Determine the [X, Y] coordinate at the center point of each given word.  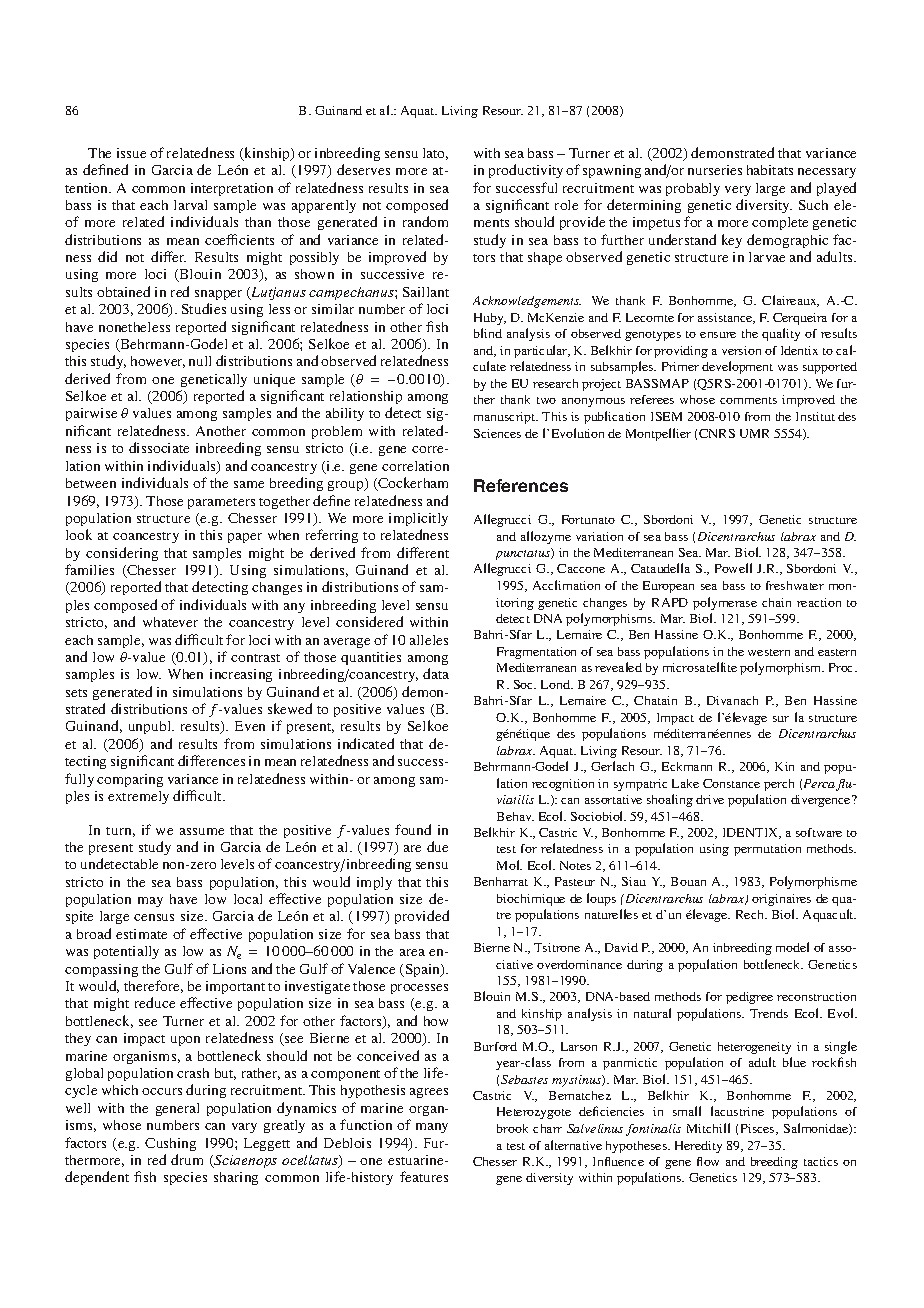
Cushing [170, 1144]
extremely [138, 797]
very [738, 191]
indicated [366, 743]
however [158, 362]
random [425, 221]
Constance [731, 783]
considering [122, 554]
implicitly [418, 519]
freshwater [795, 585]
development [737, 367]
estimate [141, 934]
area [412, 952]
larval [190, 205]
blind [488, 333]
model [792, 947]
